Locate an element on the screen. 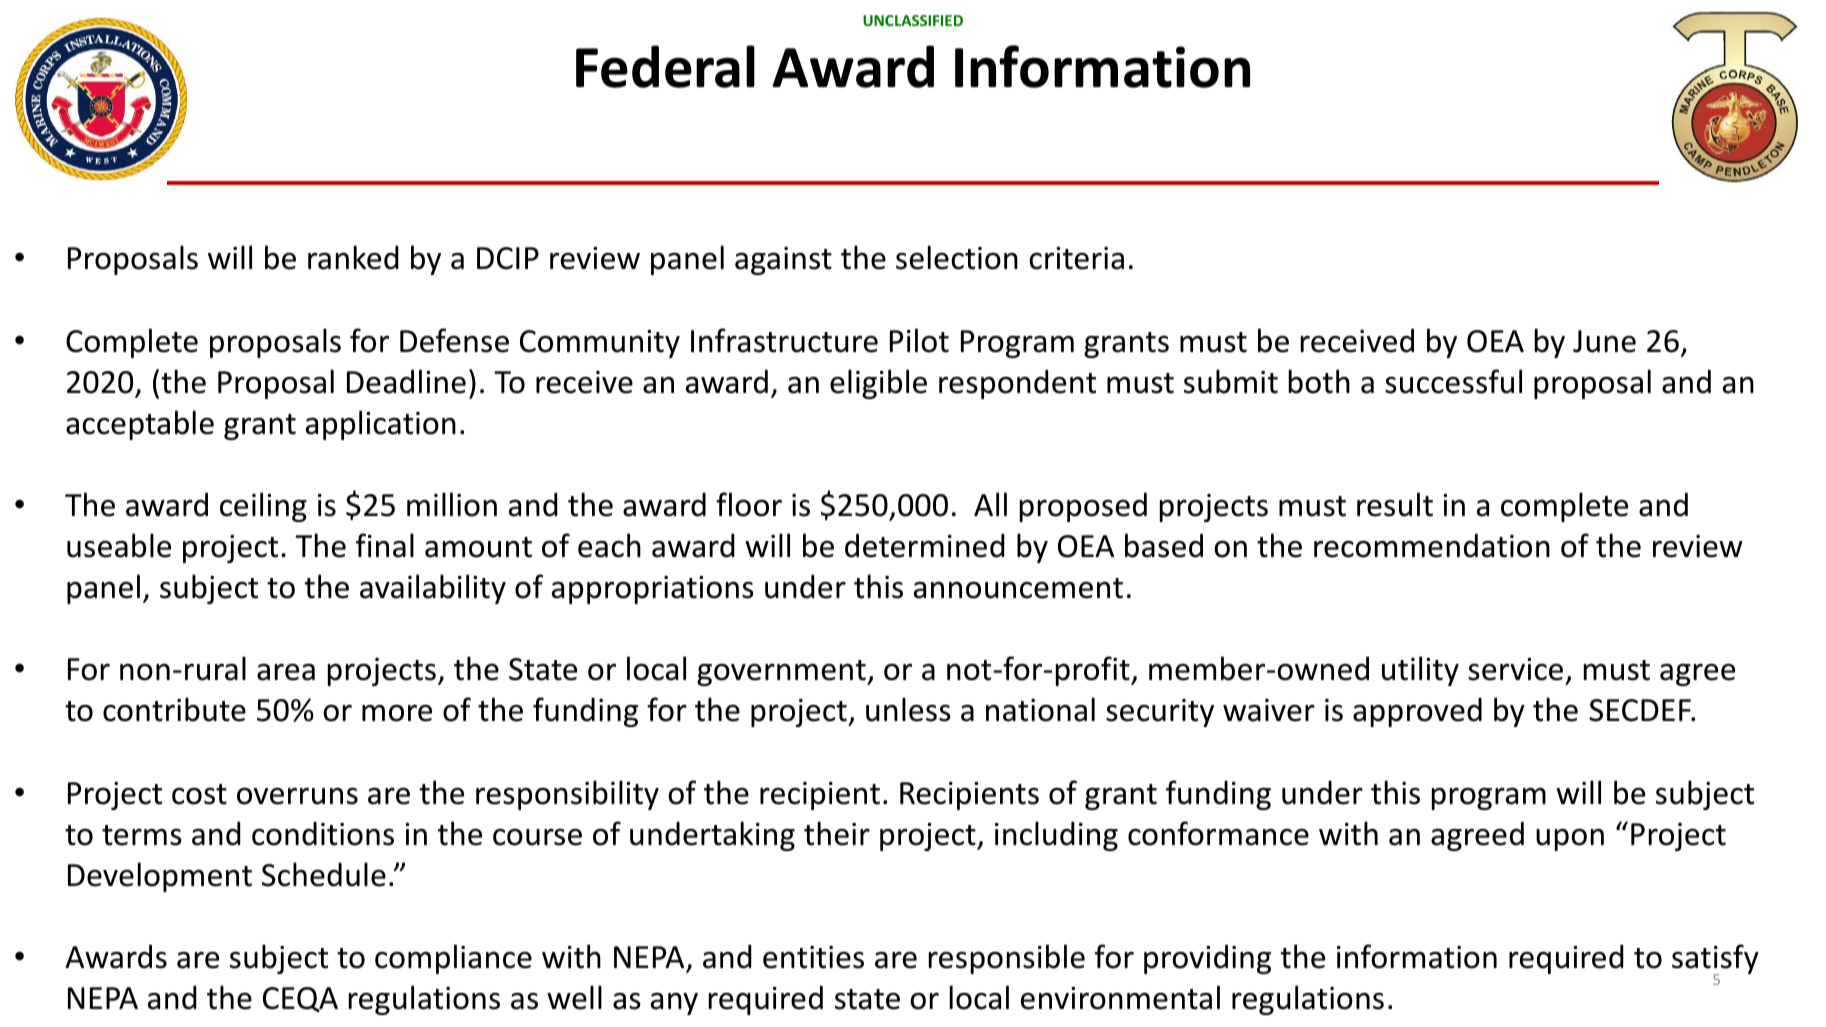 This screenshot has width=1826, height=1027. criteria is located at coordinates (1076, 258).
